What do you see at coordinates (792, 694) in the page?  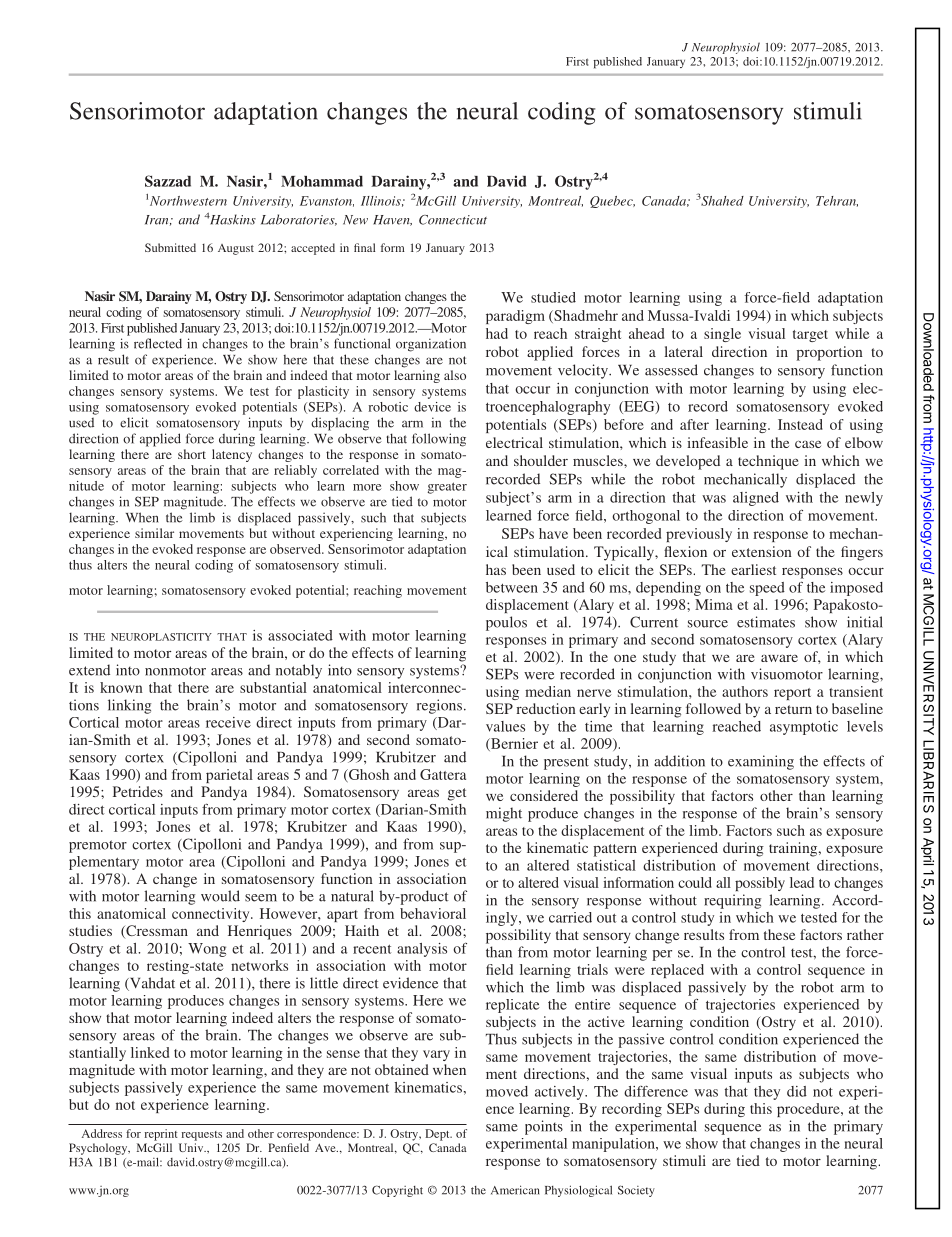 I see `report` at bounding box center [792, 694].
